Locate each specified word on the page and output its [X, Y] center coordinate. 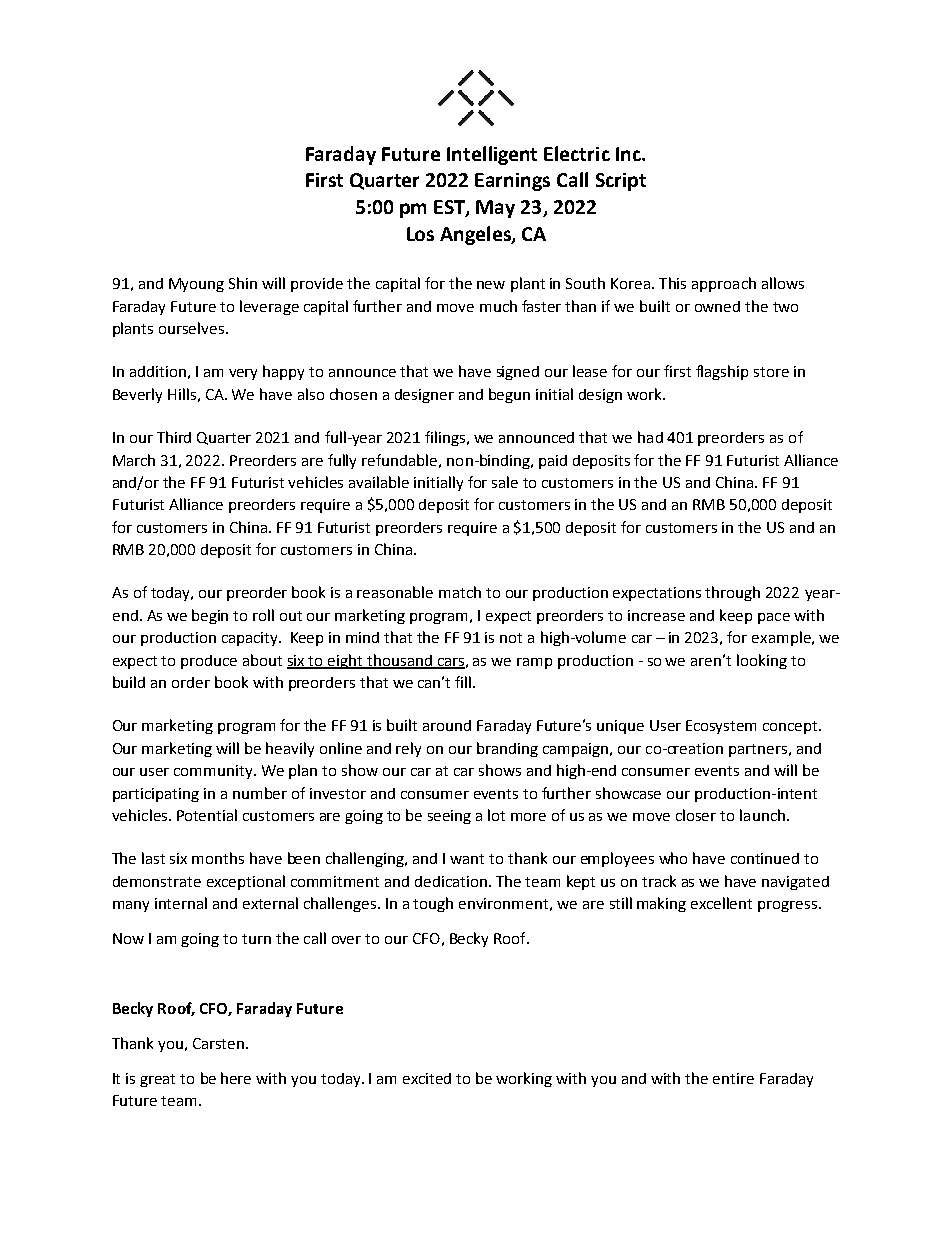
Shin [243, 283]
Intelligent [492, 155]
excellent [721, 903]
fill [464, 682]
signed [518, 373]
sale [505, 482]
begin [210, 616]
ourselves [191, 328]
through [732, 593]
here [236, 1078]
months [218, 858]
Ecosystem [721, 727]
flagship [722, 372]
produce [209, 662]
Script [621, 182]
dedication [451, 881]
